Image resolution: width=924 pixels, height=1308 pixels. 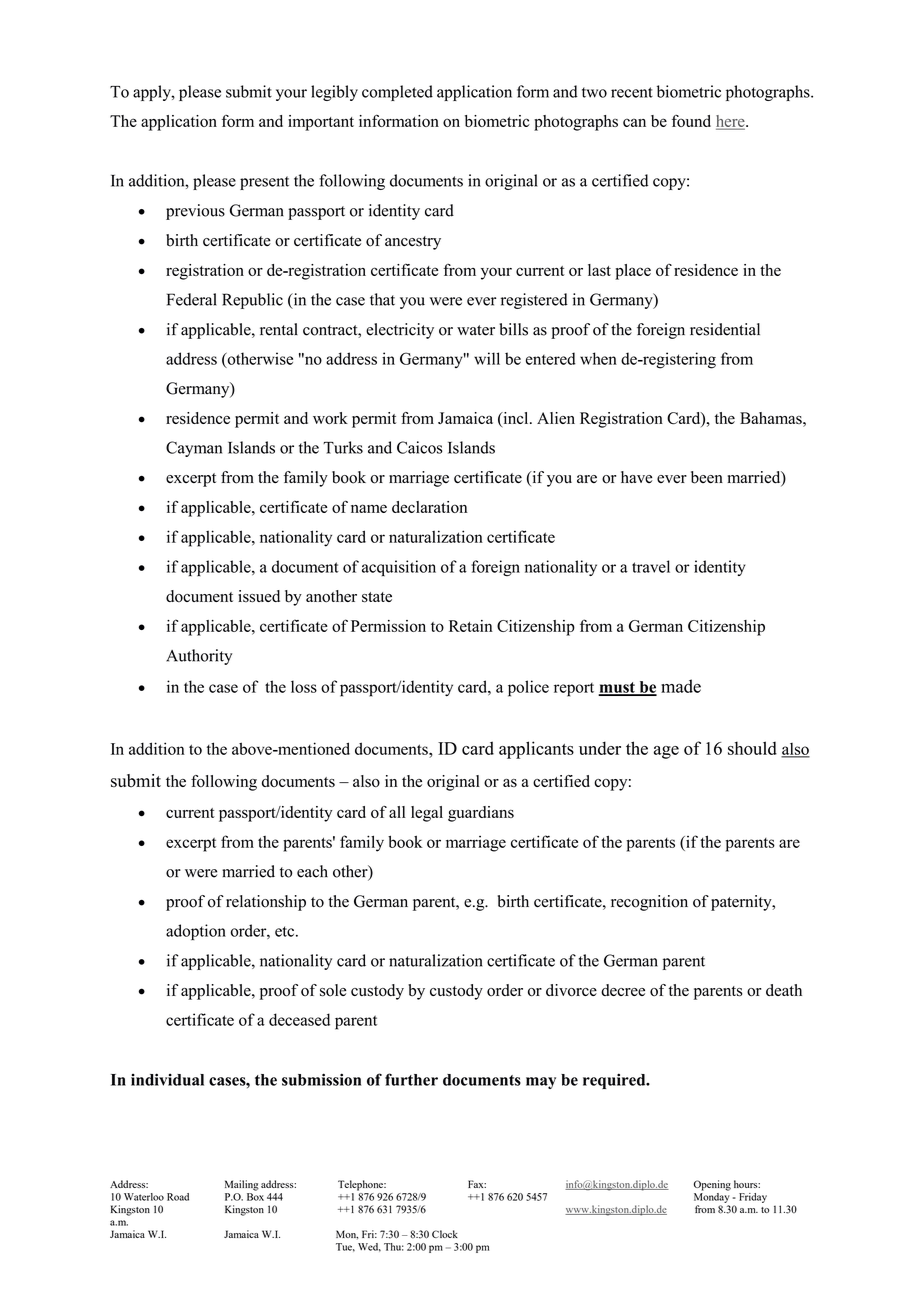 I want to click on Box, so click(x=255, y=1197).
